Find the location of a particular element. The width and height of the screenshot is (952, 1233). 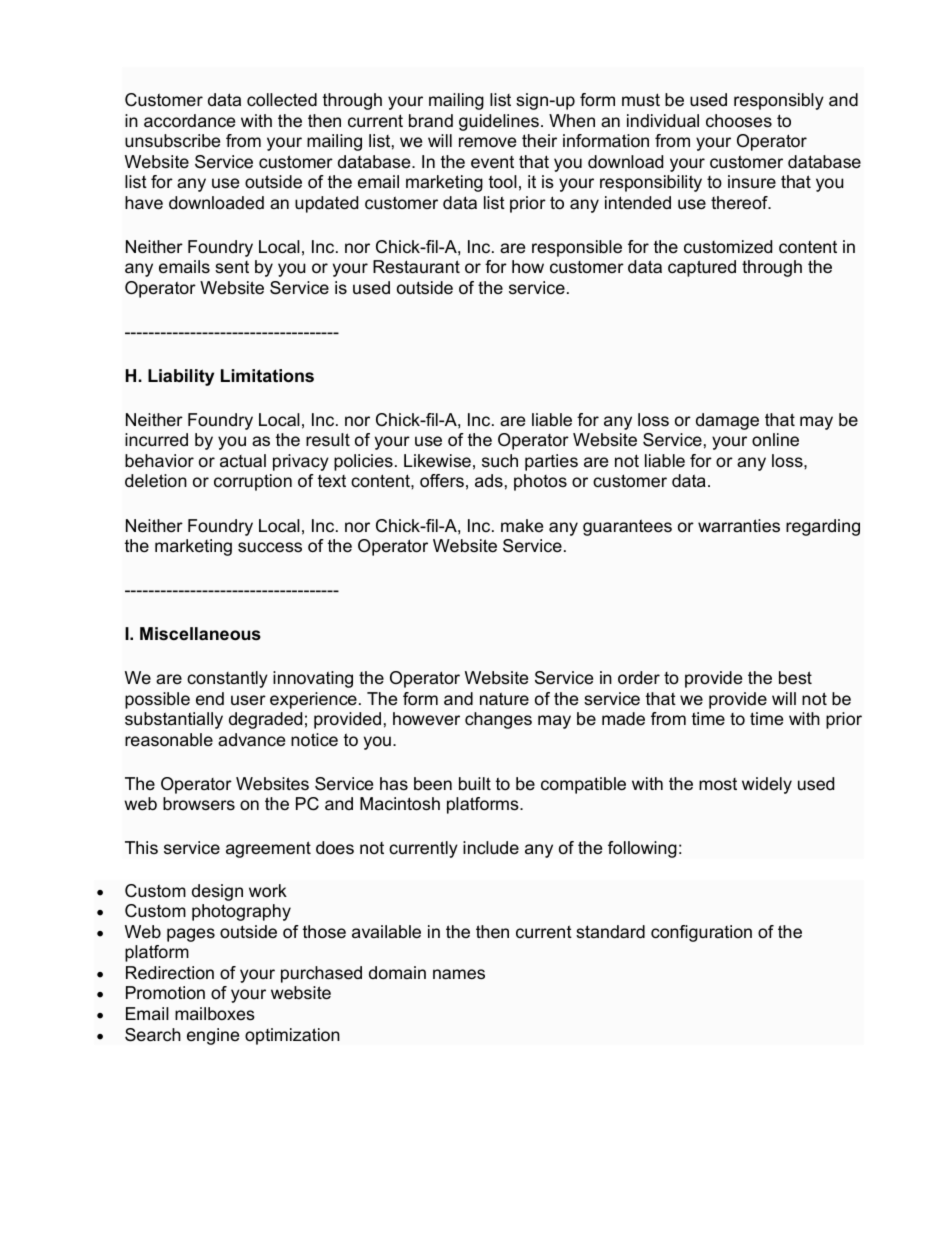

configuration is located at coordinates (701, 933).
